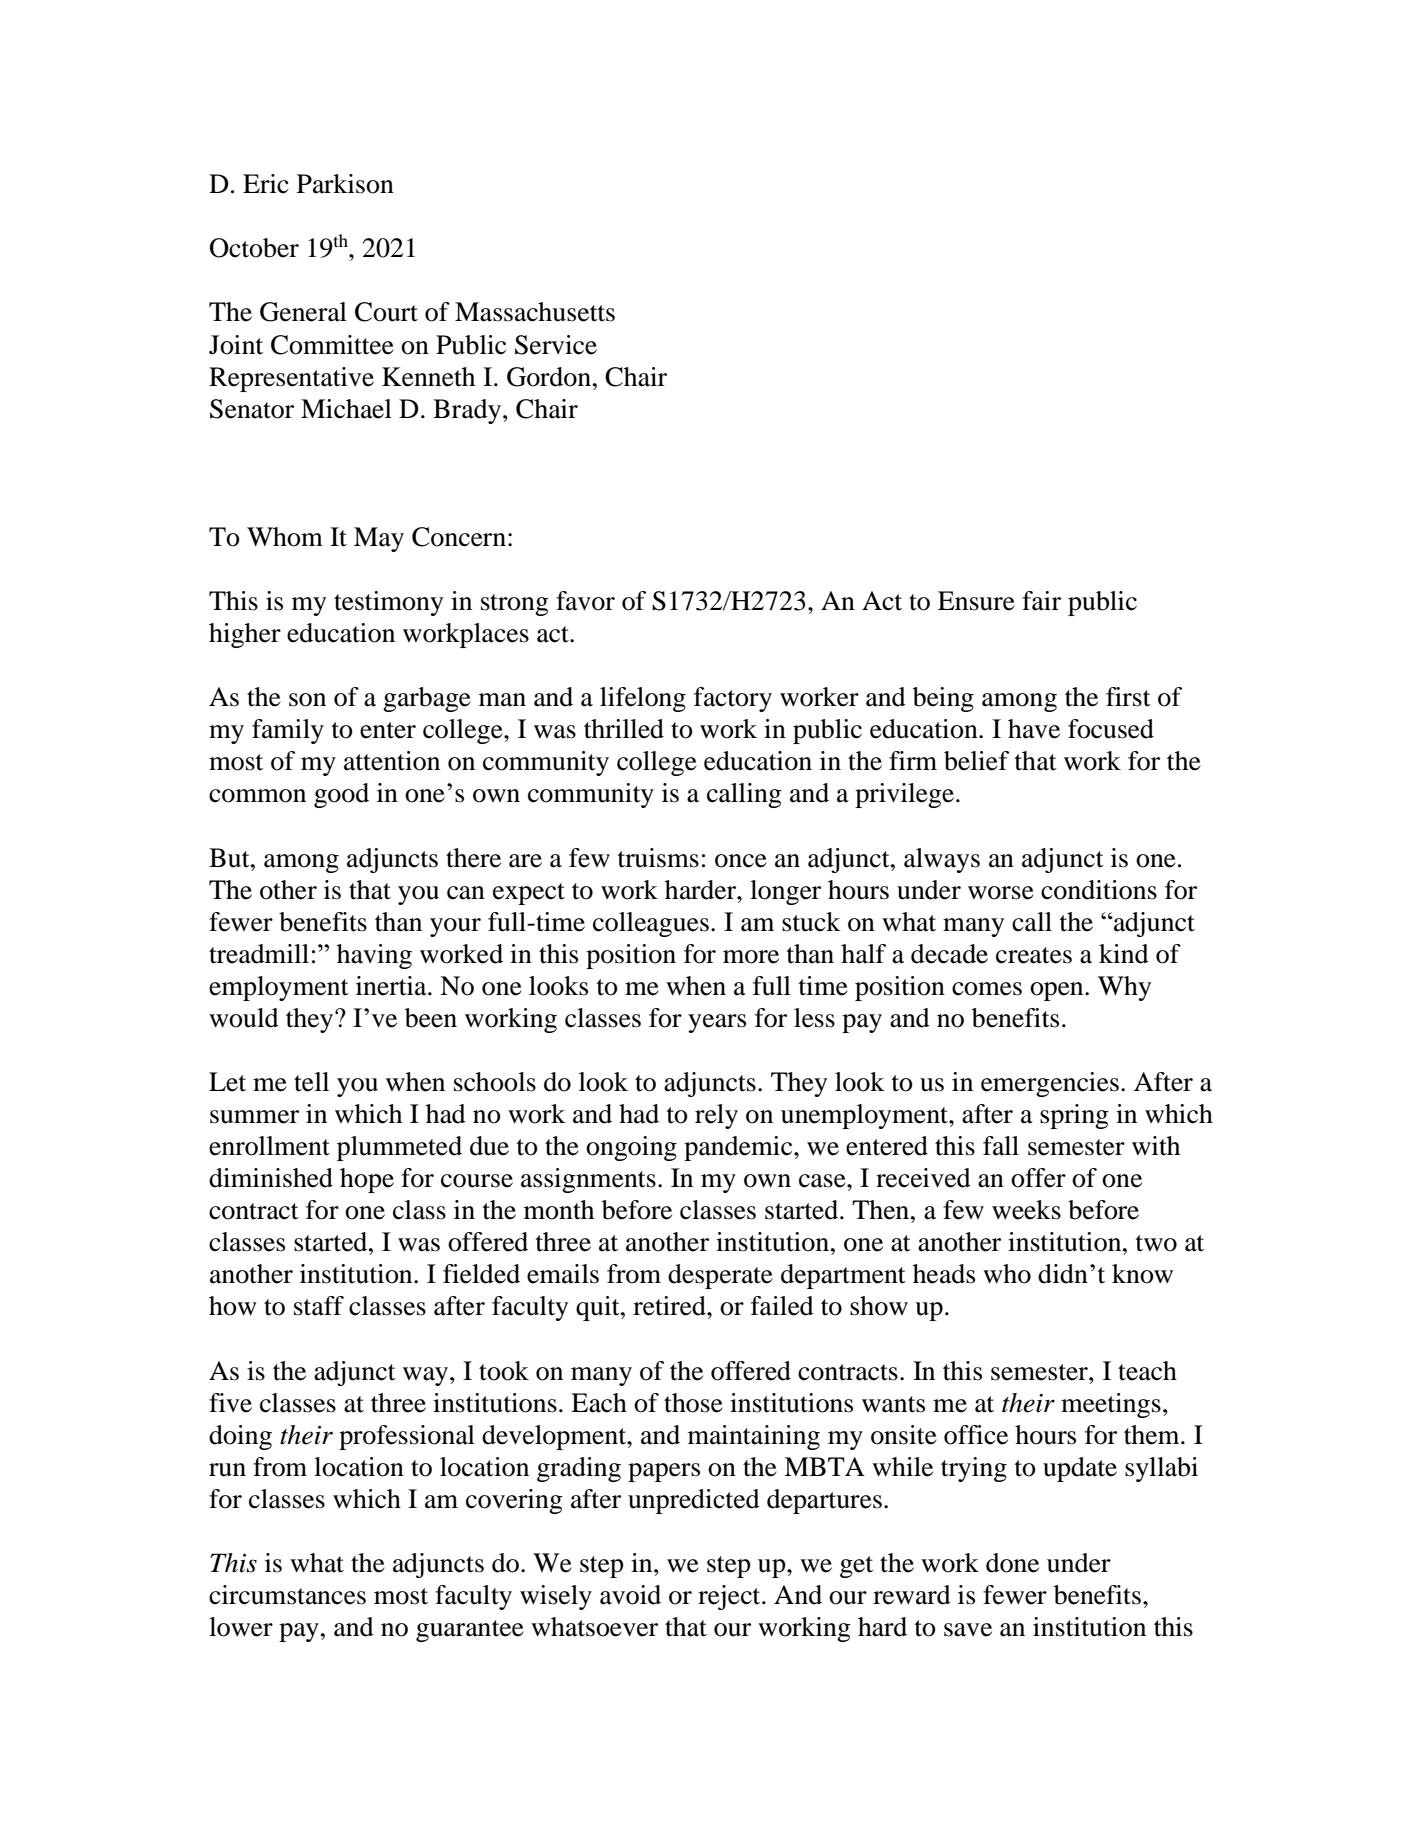 The image size is (1422, 1840). What do you see at coordinates (254, 248) in the document?
I see `October` at bounding box center [254, 248].
